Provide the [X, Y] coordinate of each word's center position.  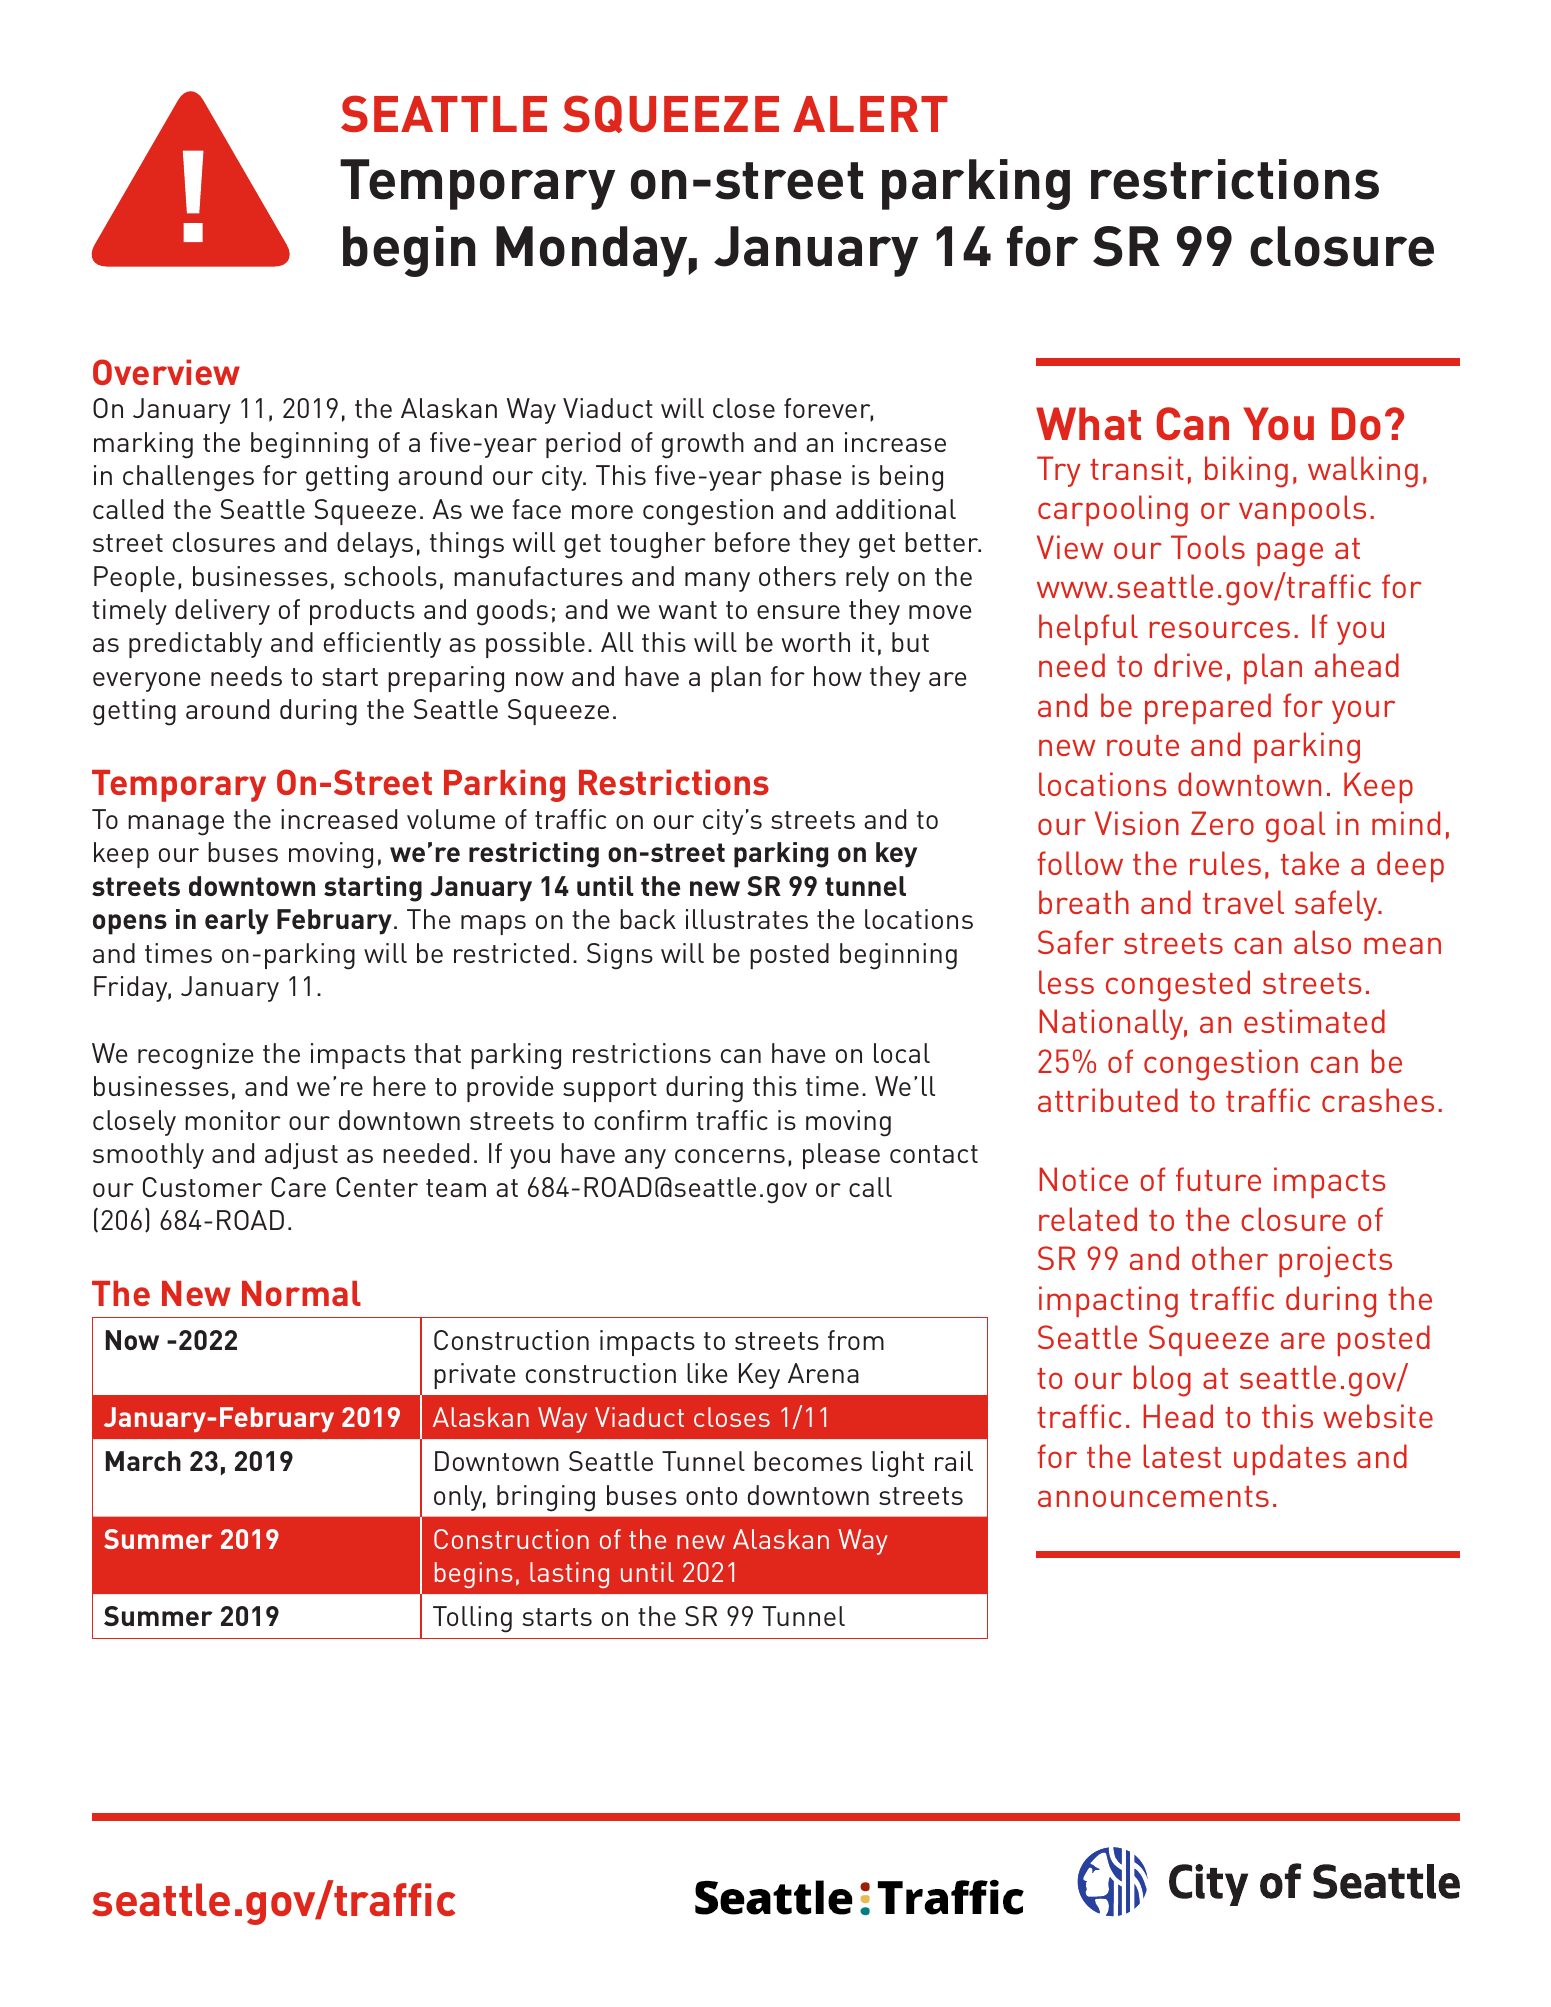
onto [711, 1496]
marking [143, 445]
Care [298, 1187]
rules [1225, 863]
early [237, 922]
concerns [730, 1156]
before [752, 542]
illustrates [747, 919]
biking [1246, 472]
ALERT [870, 114]
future [1218, 1179]
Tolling [472, 1619]
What [1088, 423]
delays [375, 545]
